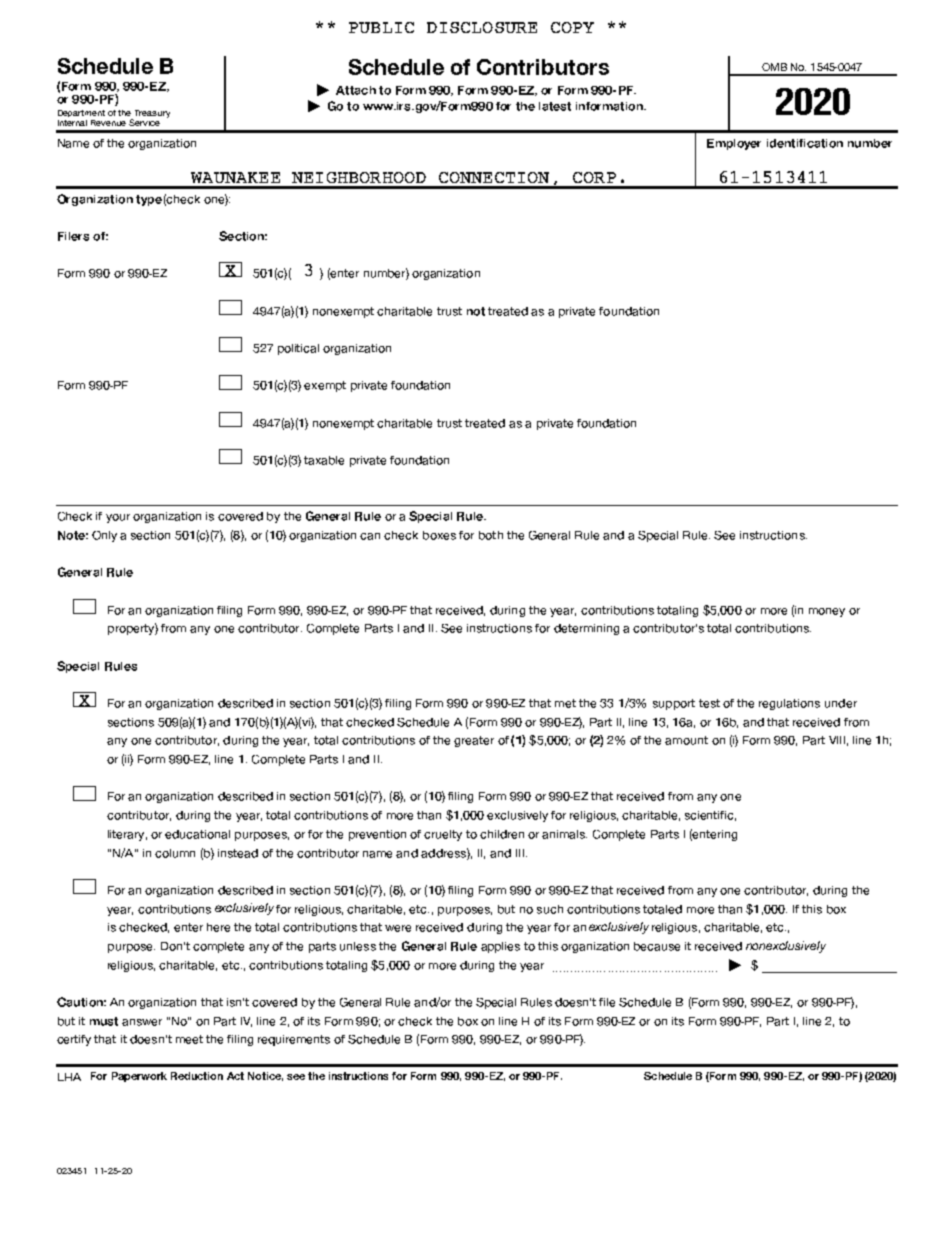 The width and height of the page is (952, 1233). Describe the element at coordinates (152, 114) in the page. I see `Treasury` at that location.
